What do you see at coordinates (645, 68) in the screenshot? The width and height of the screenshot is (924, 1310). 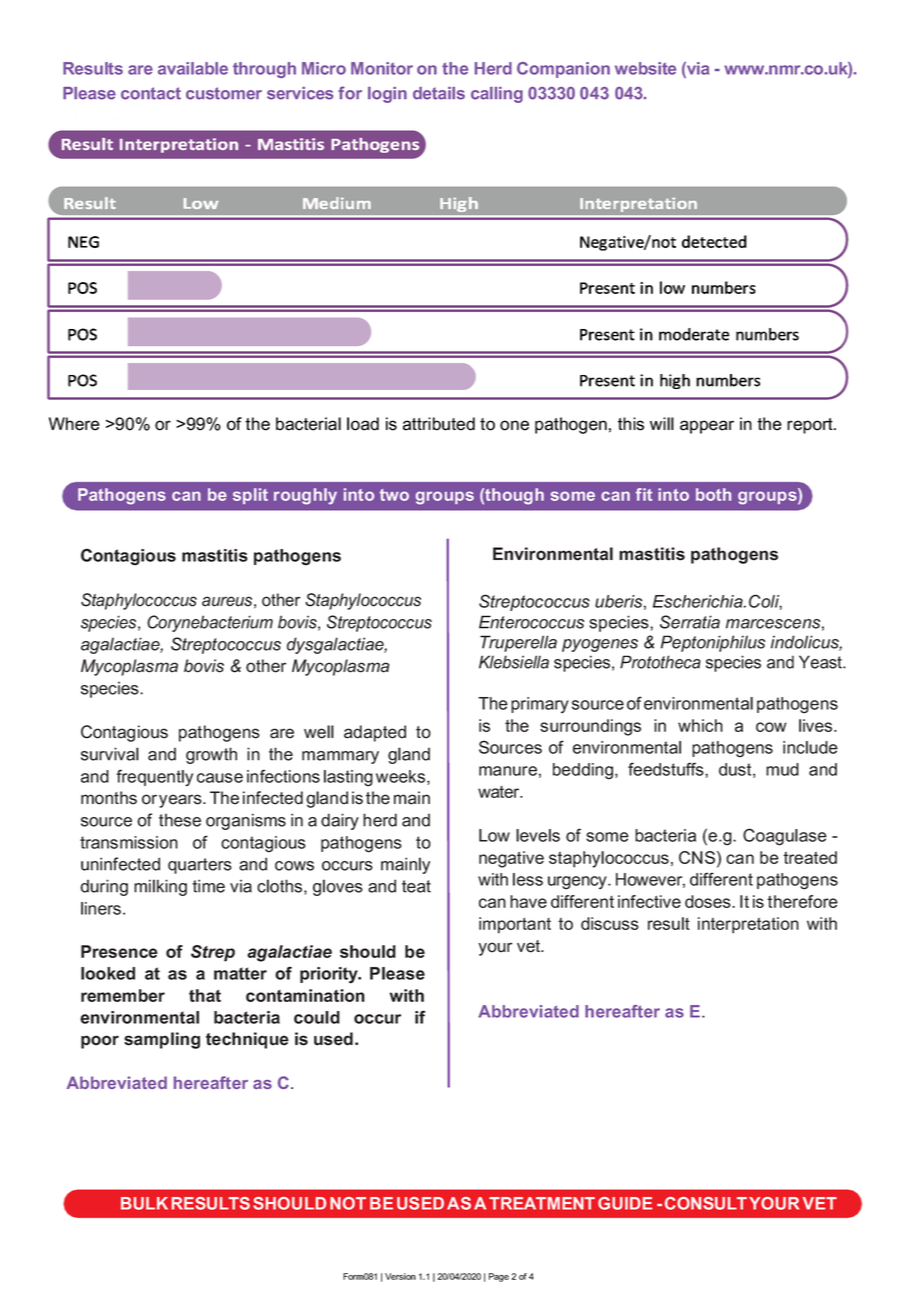 I see `website` at bounding box center [645, 68].
